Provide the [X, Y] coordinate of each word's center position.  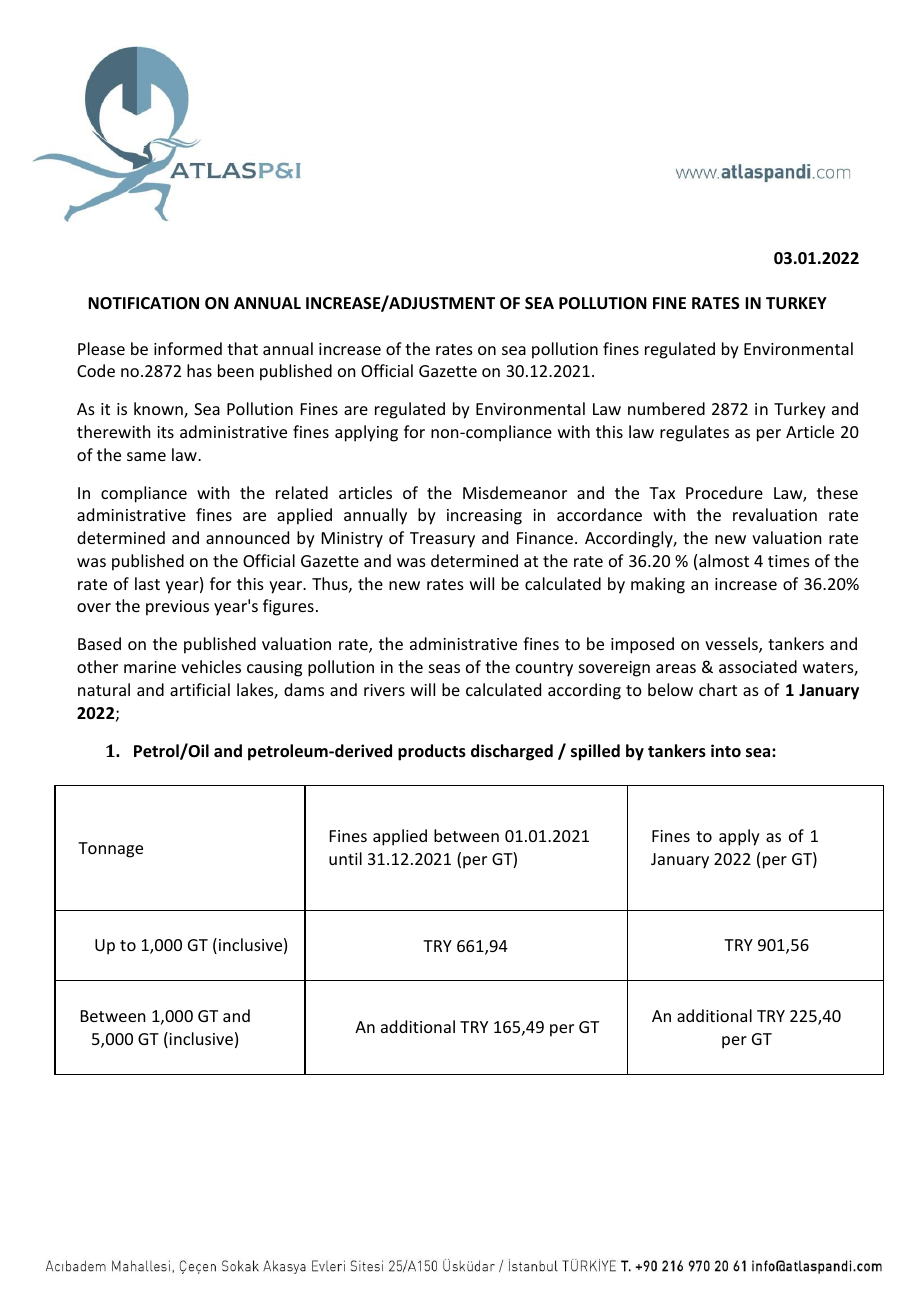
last [147, 583]
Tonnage [110, 850]
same [146, 456]
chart [718, 689]
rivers [384, 690]
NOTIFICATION [143, 303]
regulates [694, 433]
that [242, 348]
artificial [200, 689]
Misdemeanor [515, 492]
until [345, 858]
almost [724, 560]
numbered [666, 408]
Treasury [442, 540]
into [726, 750]
